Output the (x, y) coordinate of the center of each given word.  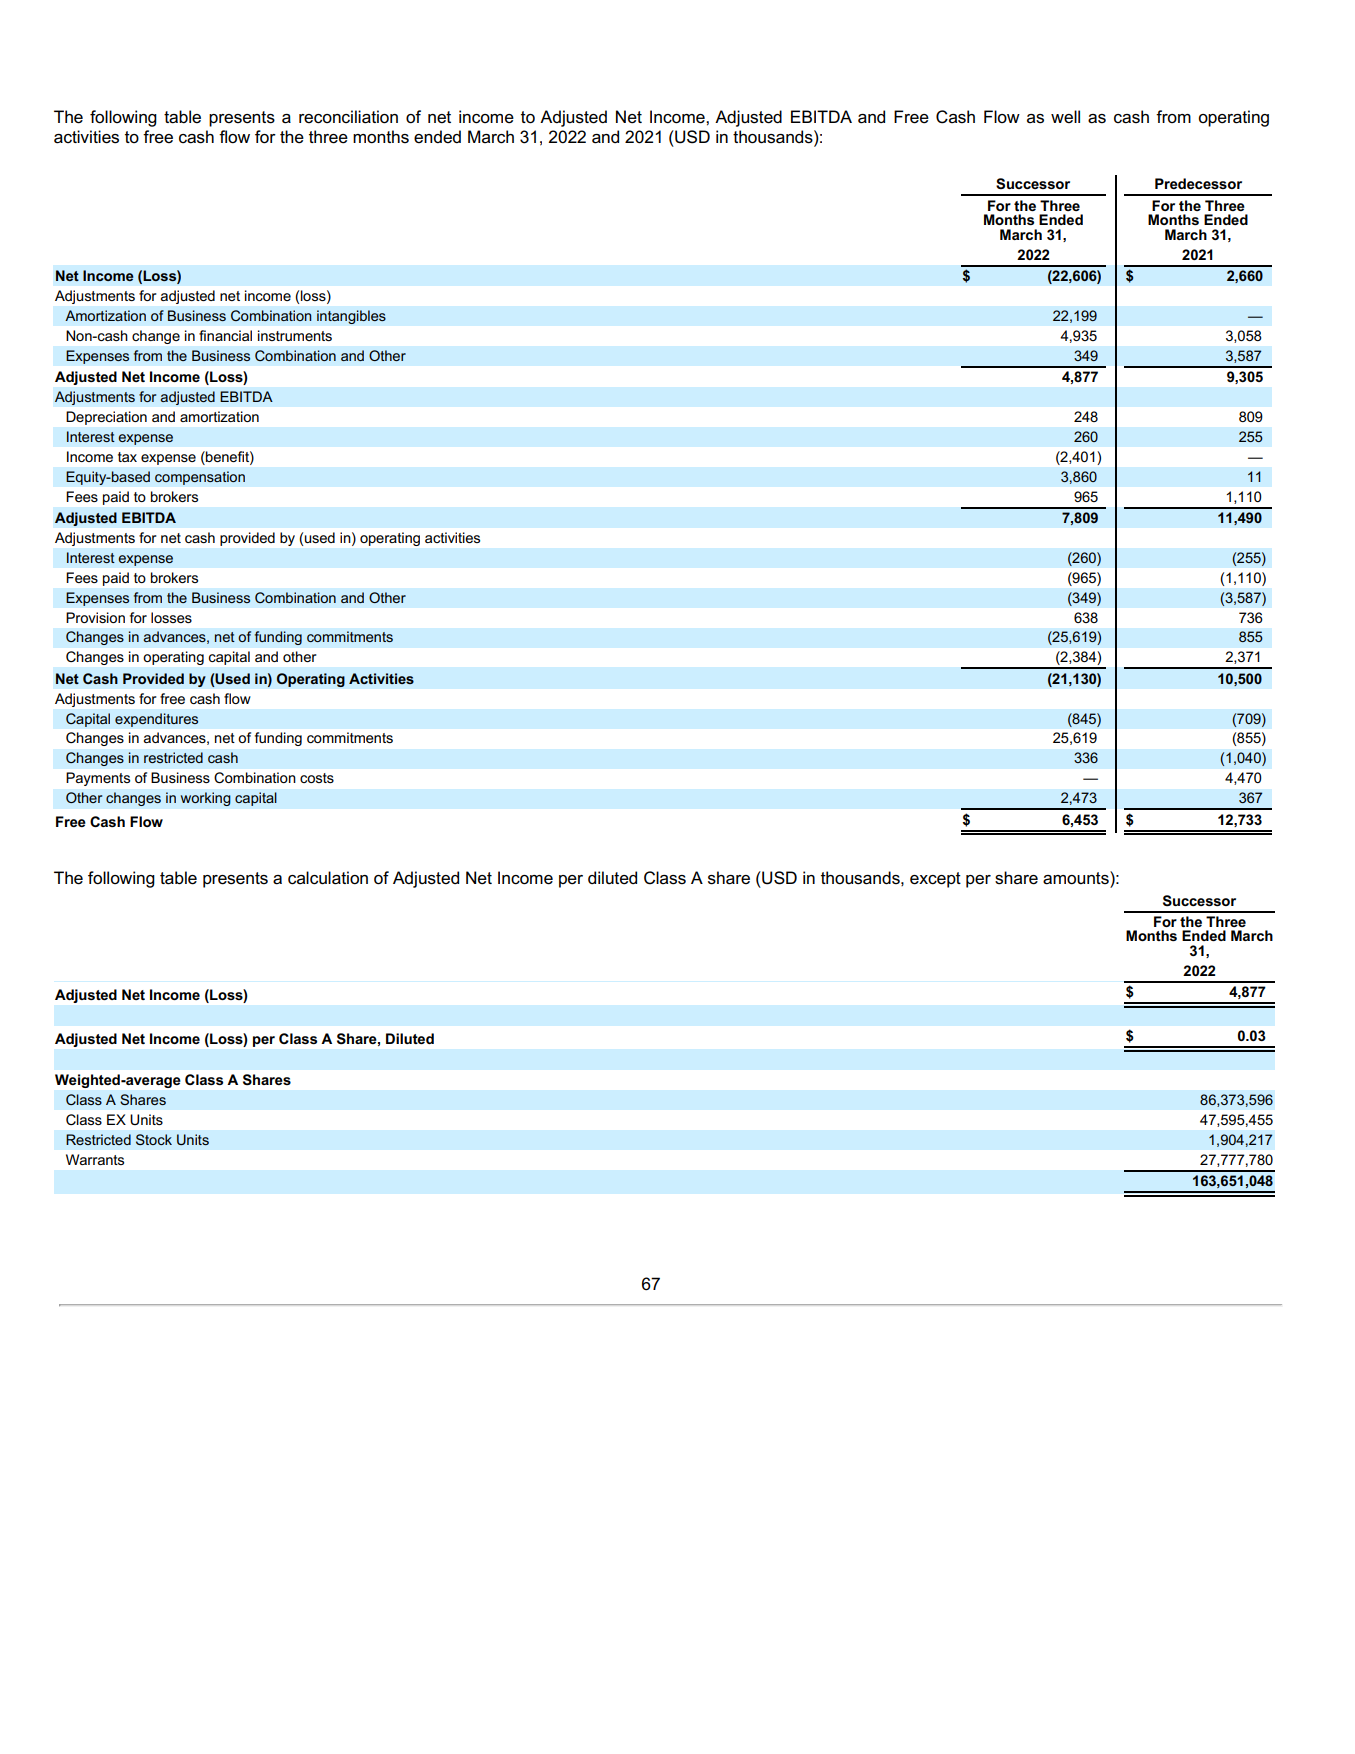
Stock (154, 1139)
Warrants (95, 1159)
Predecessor (1198, 183)
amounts (1077, 878)
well (1065, 117)
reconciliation (348, 117)
